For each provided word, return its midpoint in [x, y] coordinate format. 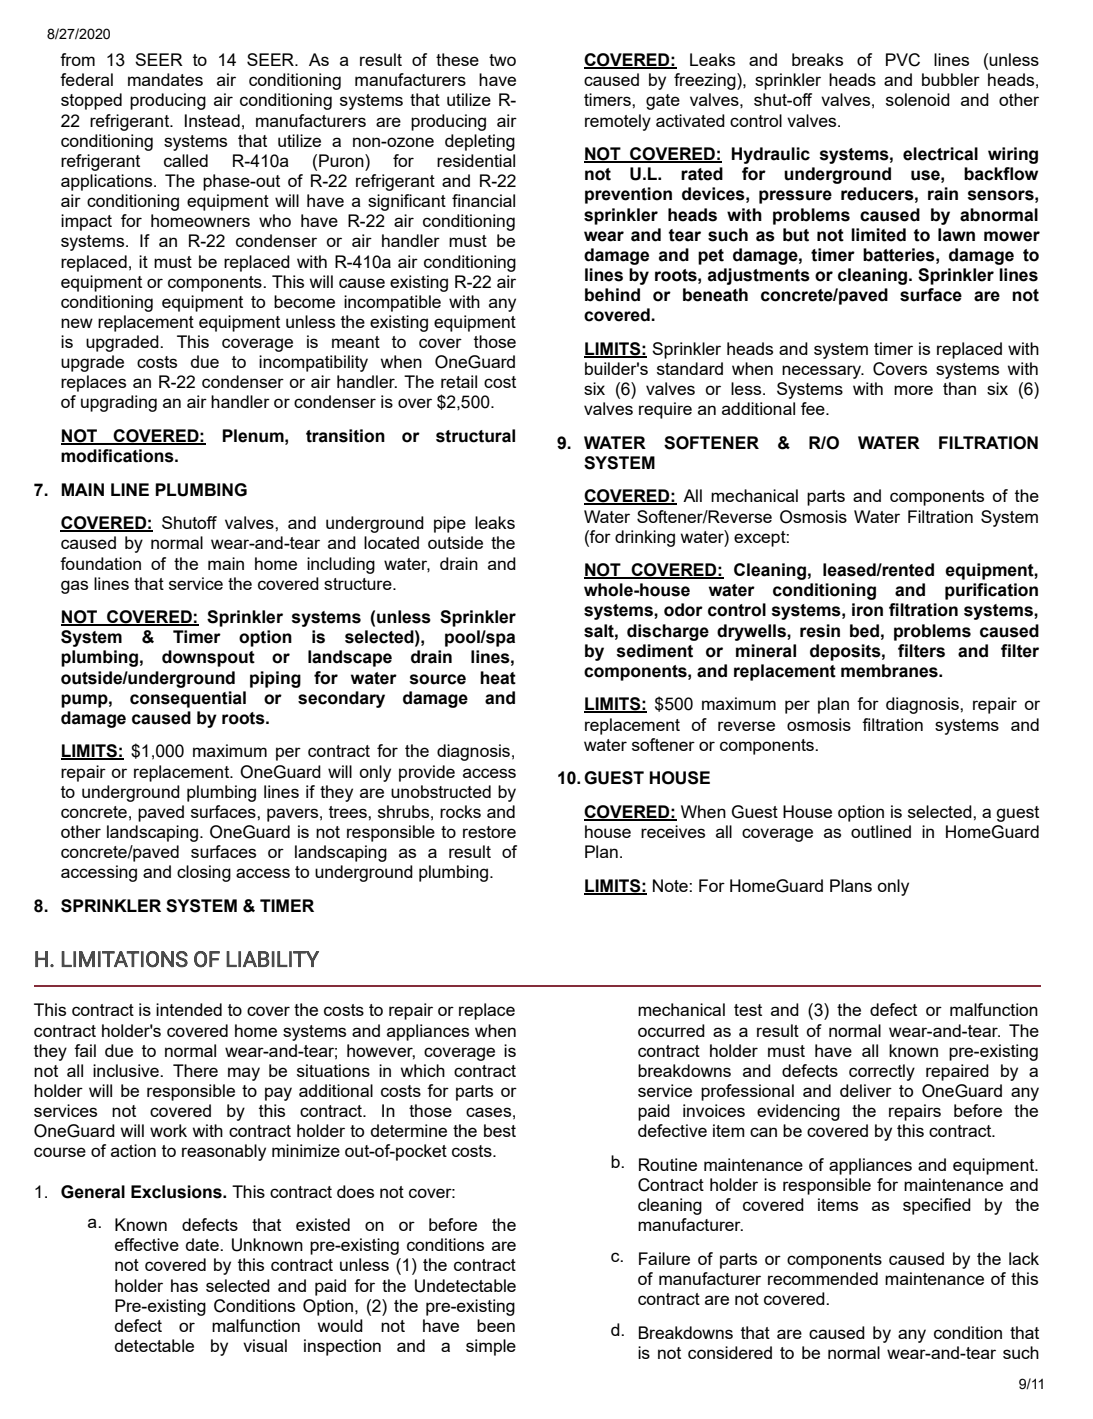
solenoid [918, 99]
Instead [212, 120]
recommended [823, 1278]
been [496, 1325]
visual [265, 1345]
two [502, 60]
